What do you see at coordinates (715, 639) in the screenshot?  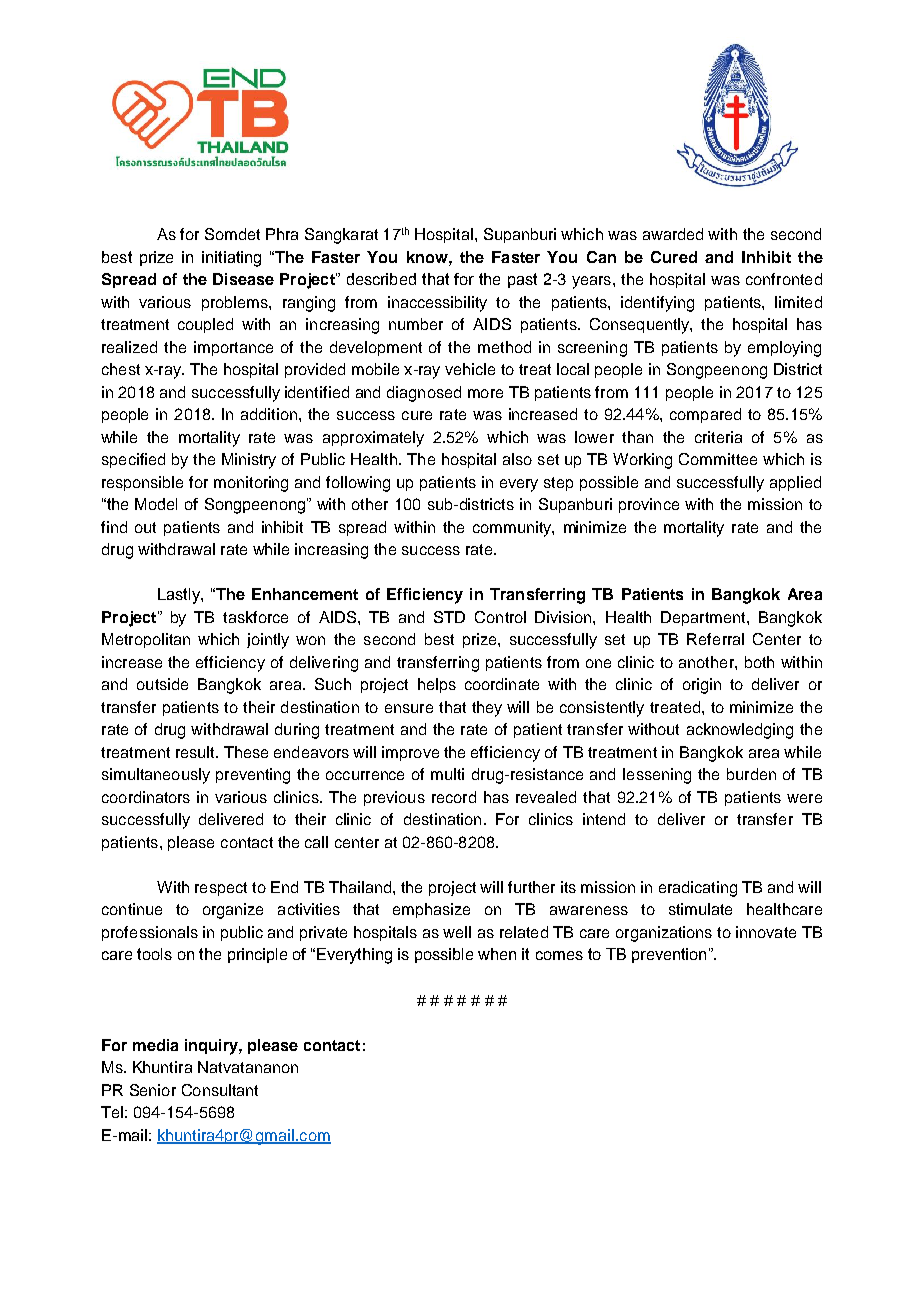 I see `Referral` at bounding box center [715, 639].
